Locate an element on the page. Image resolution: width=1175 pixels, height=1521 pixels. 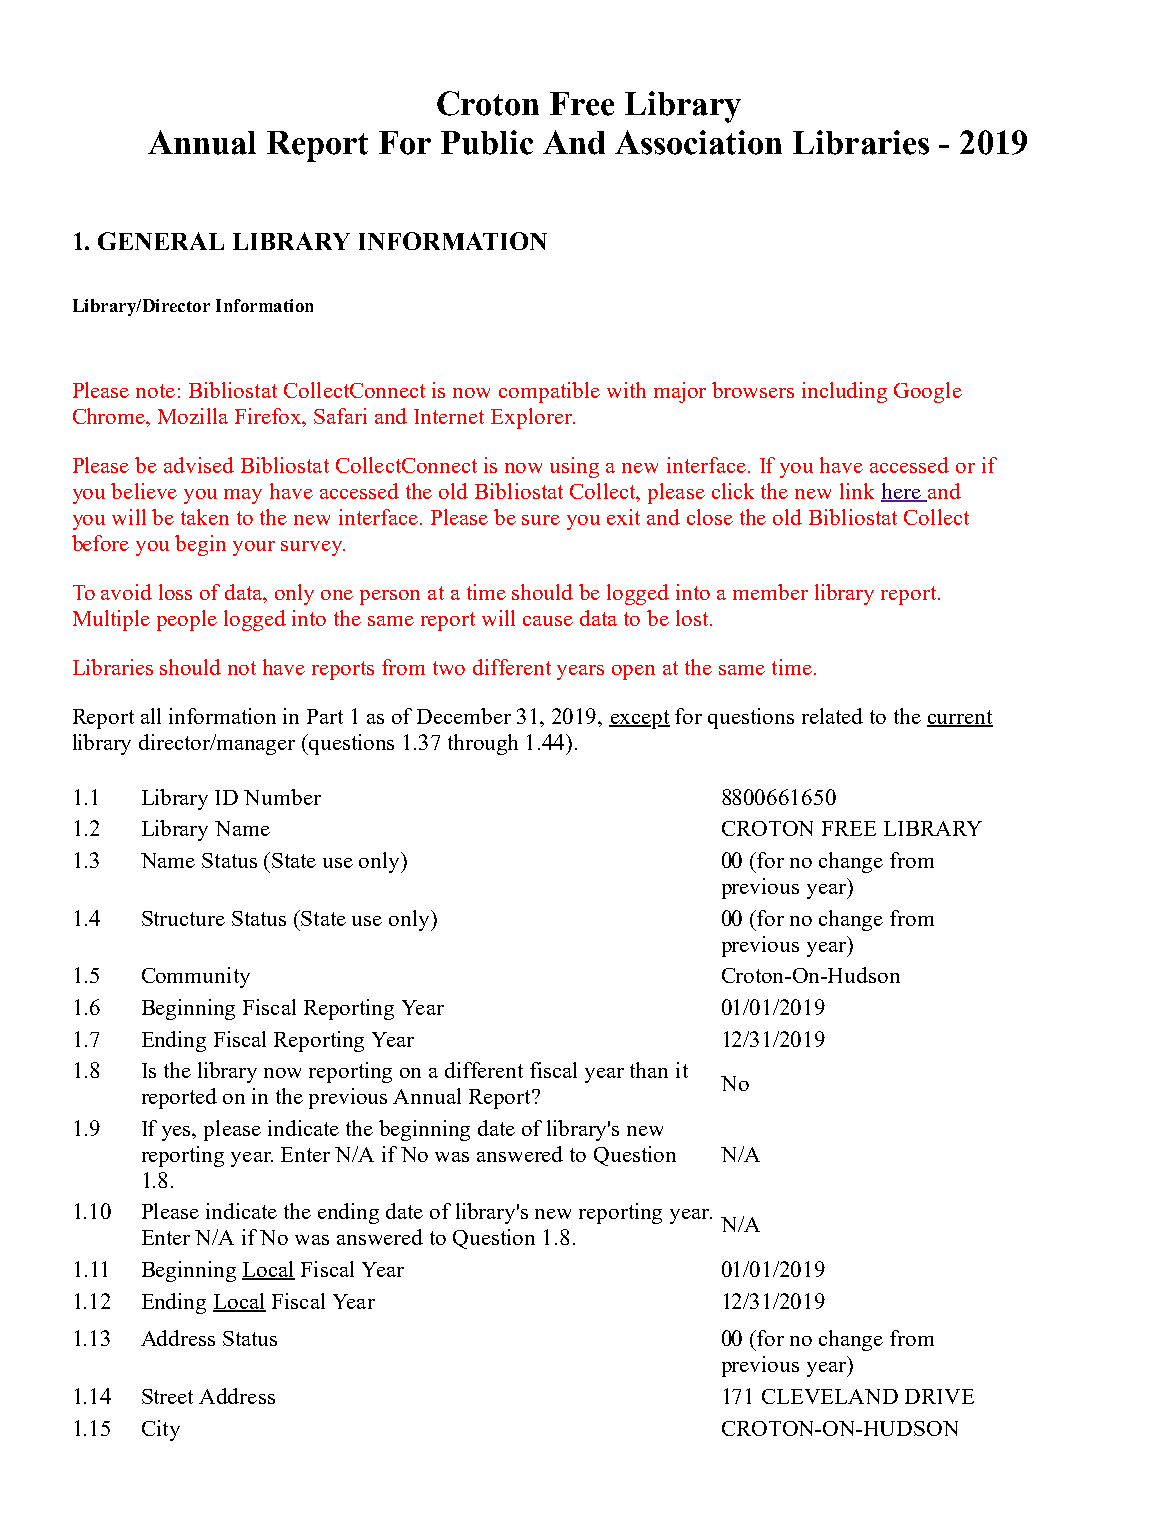
GENERAL is located at coordinates (161, 241).
